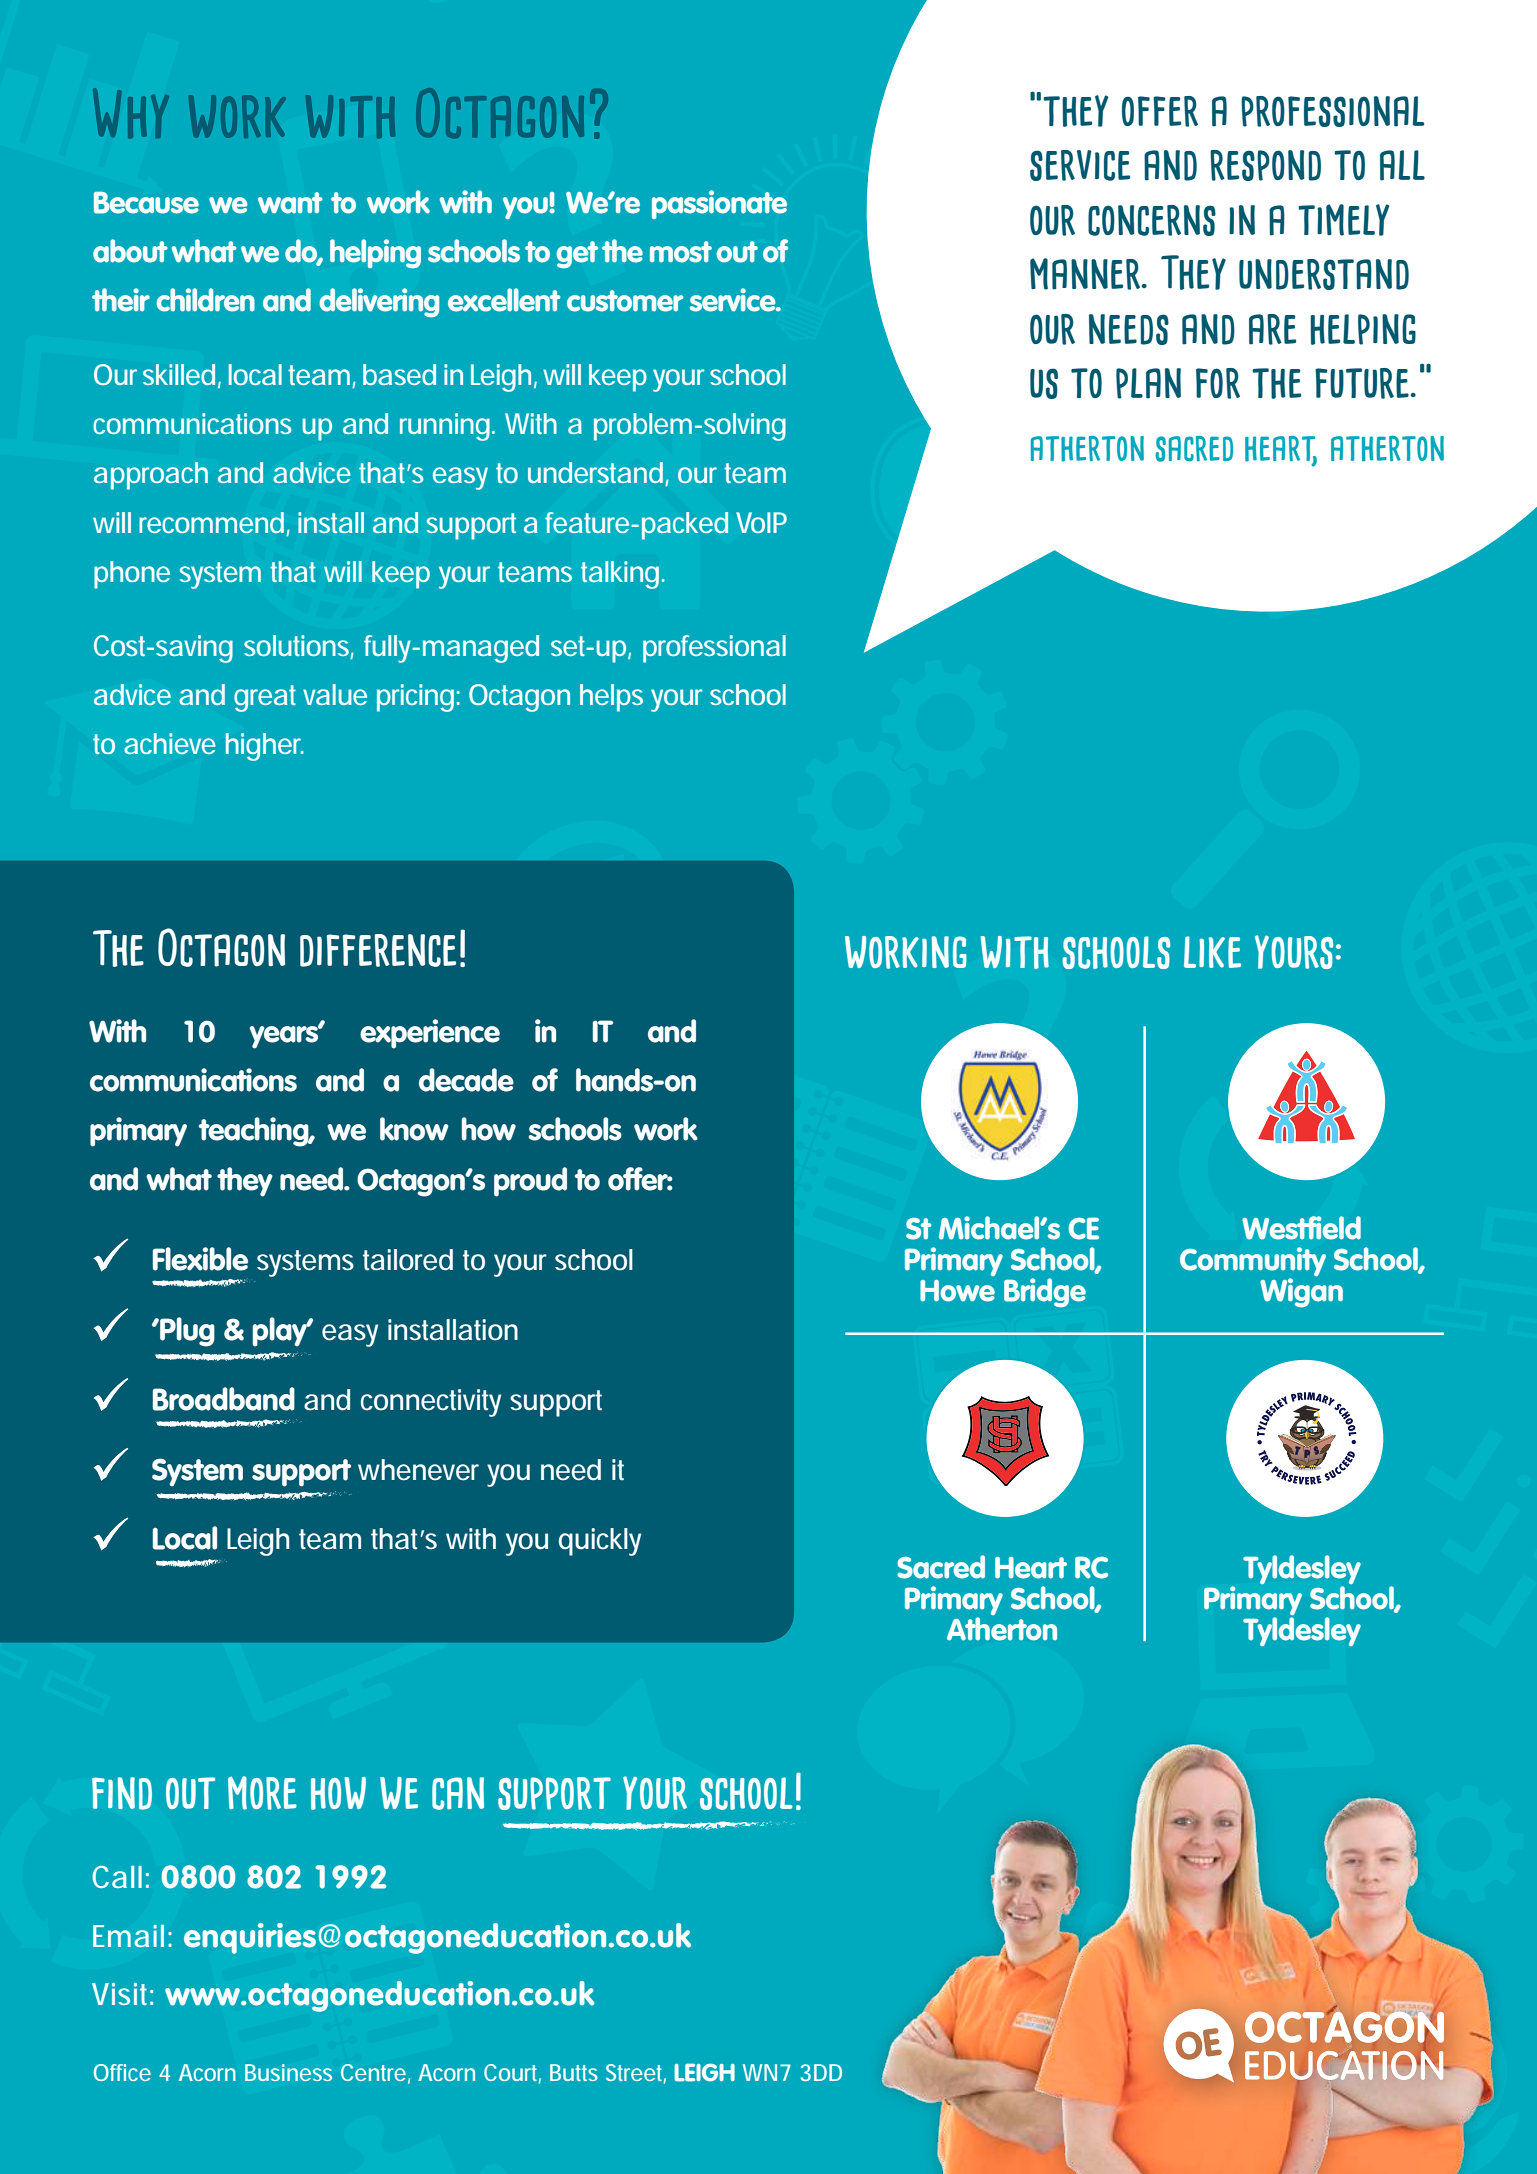 The width and height of the document is (1537, 2174). What do you see at coordinates (288, 2072) in the document?
I see `Business` at bounding box center [288, 2072].
